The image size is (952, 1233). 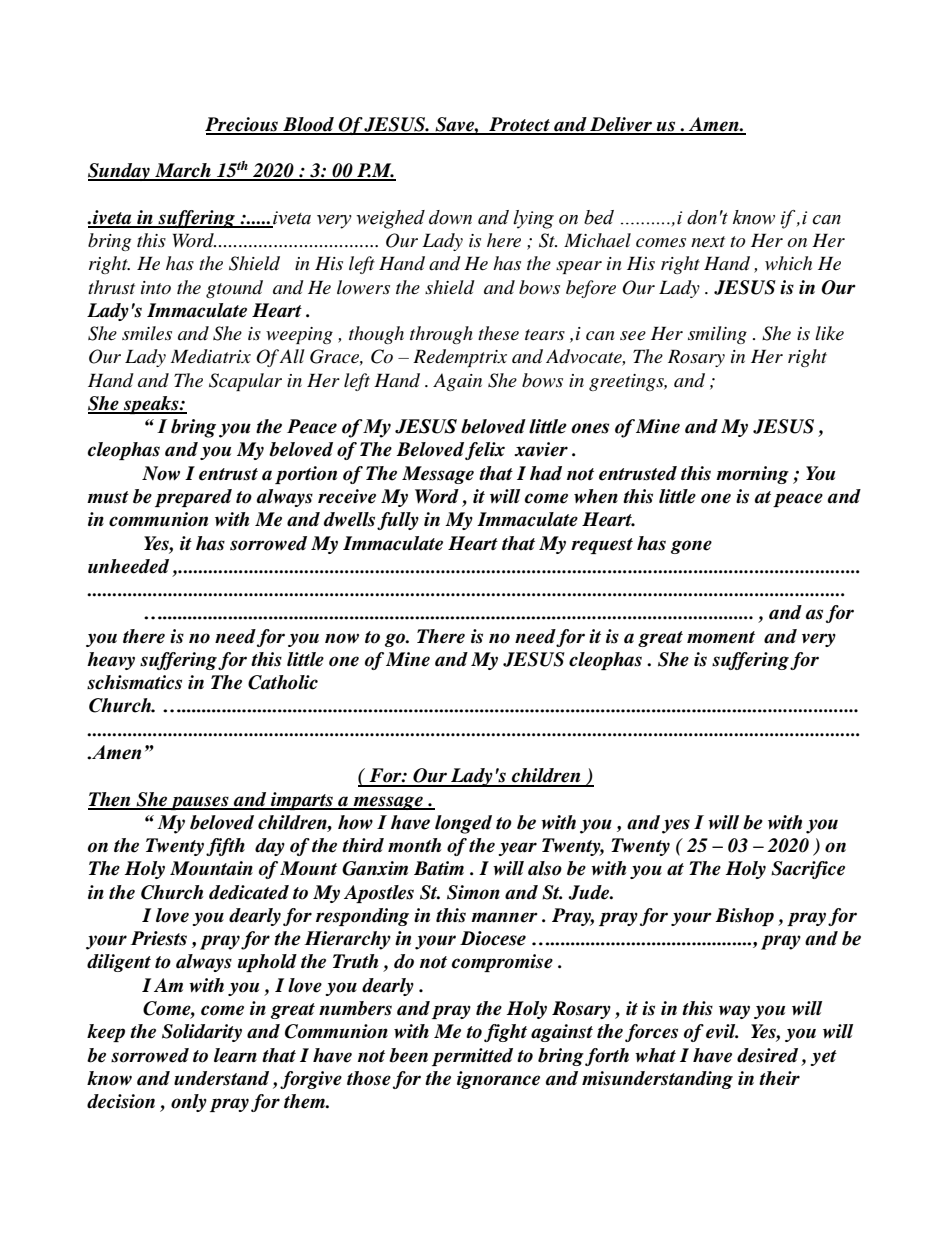 I want to click on moment, so click(x=721, y=637).
